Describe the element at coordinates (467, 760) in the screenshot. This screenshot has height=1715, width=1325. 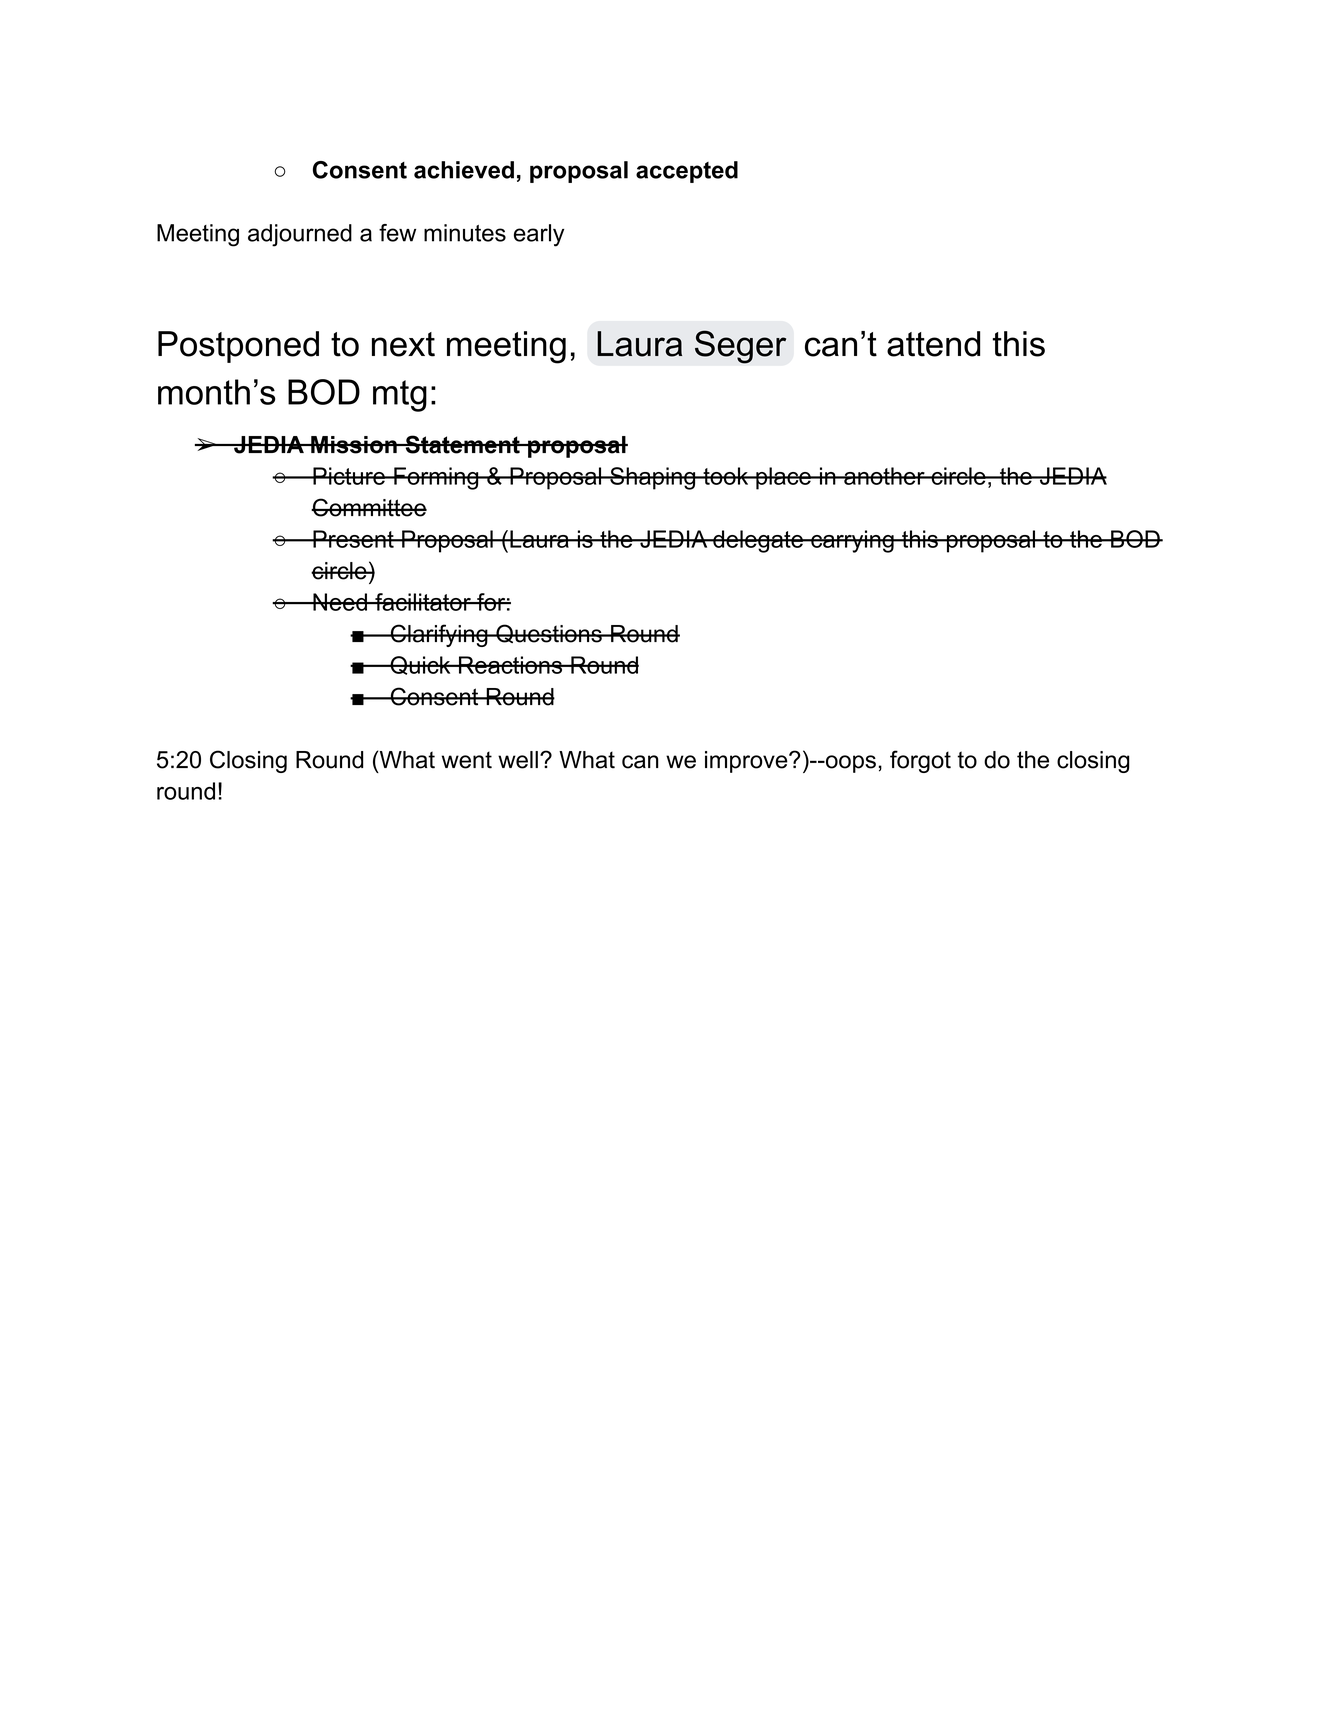
I see `went` at that location.
